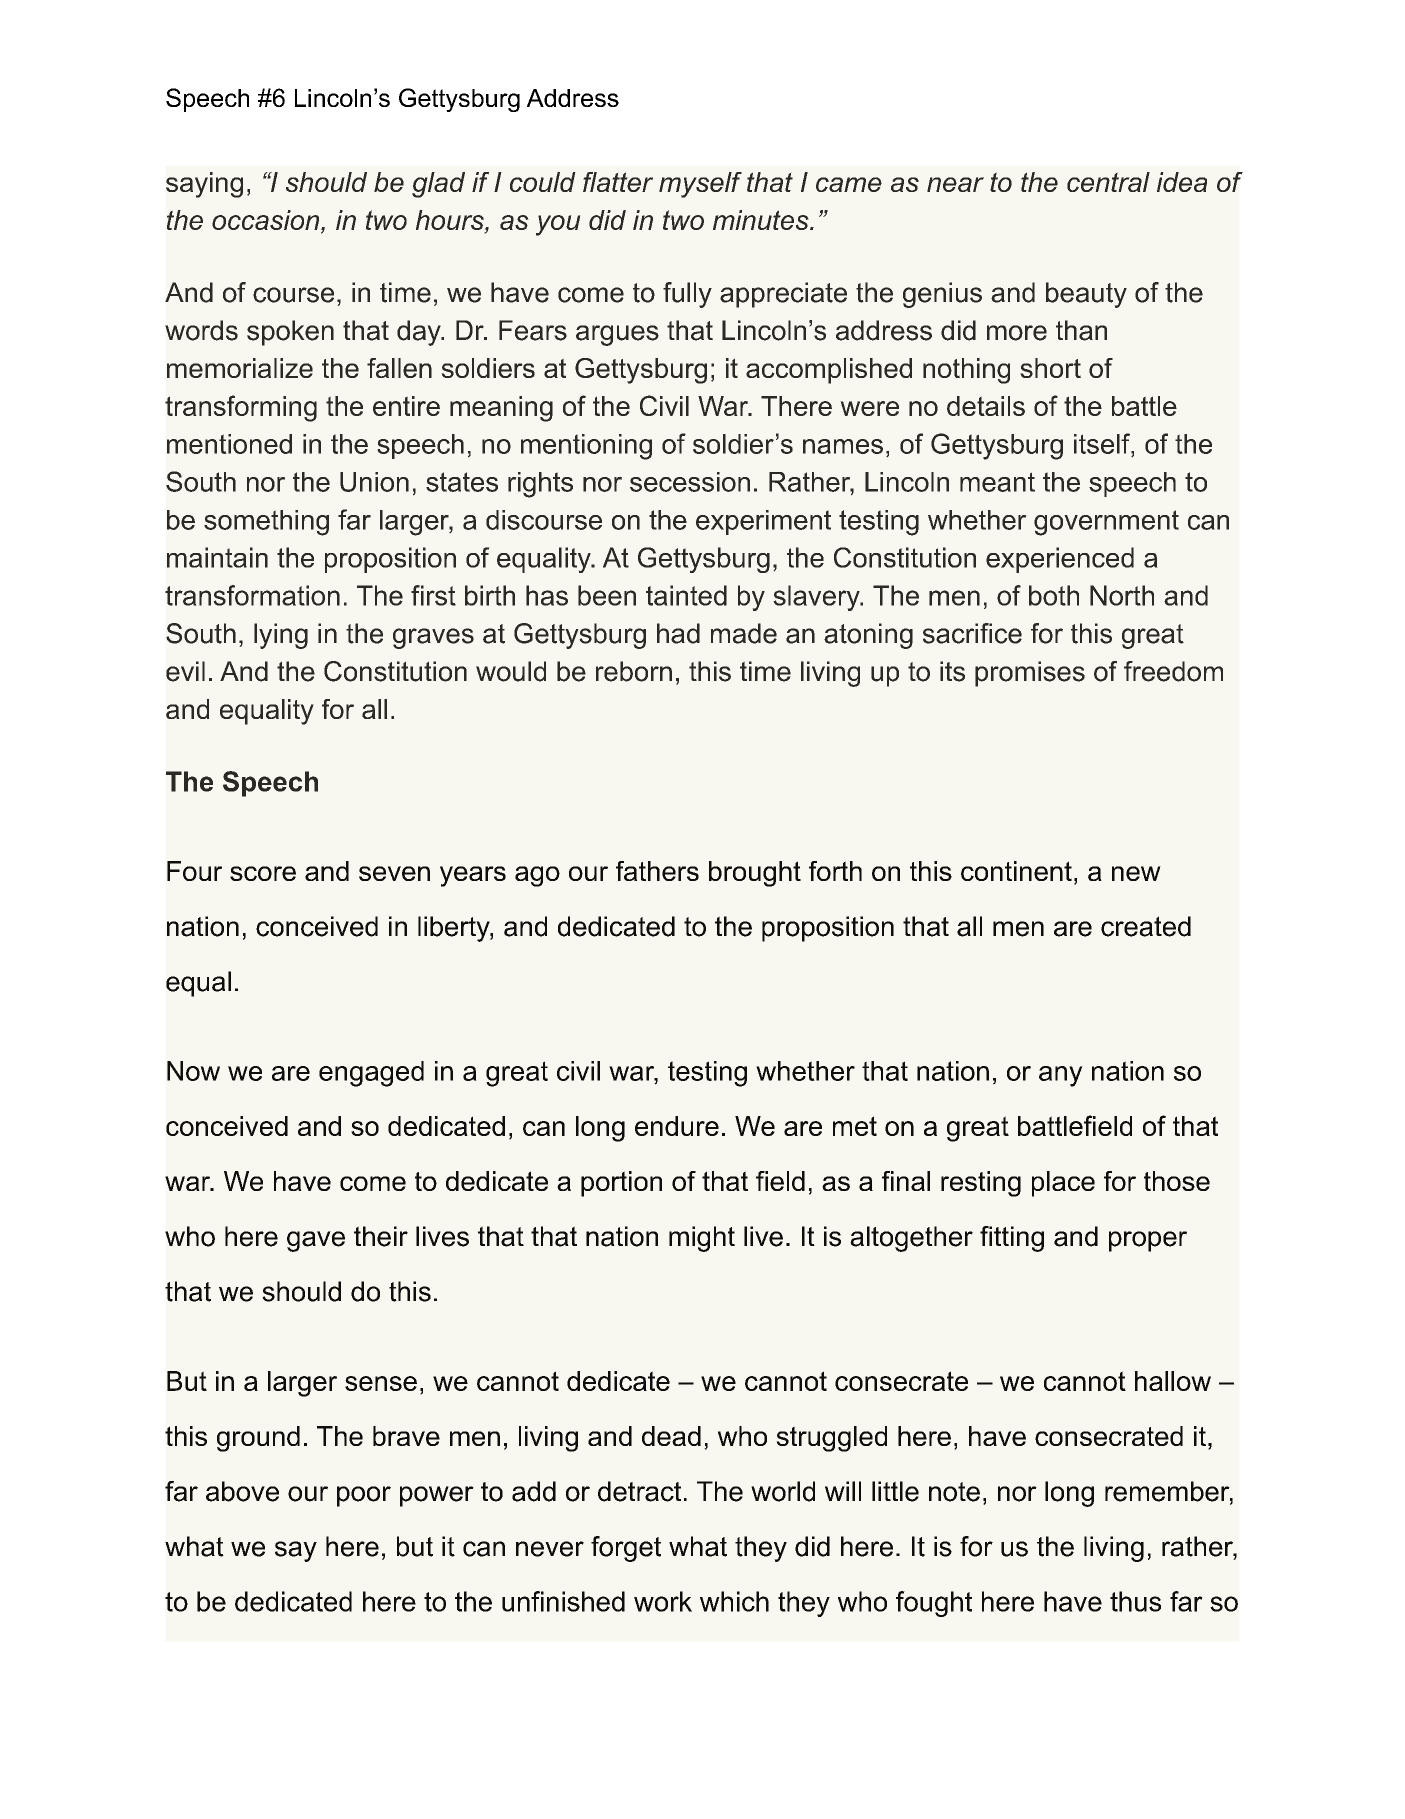  I want to click on myself, so click(700, 185).
